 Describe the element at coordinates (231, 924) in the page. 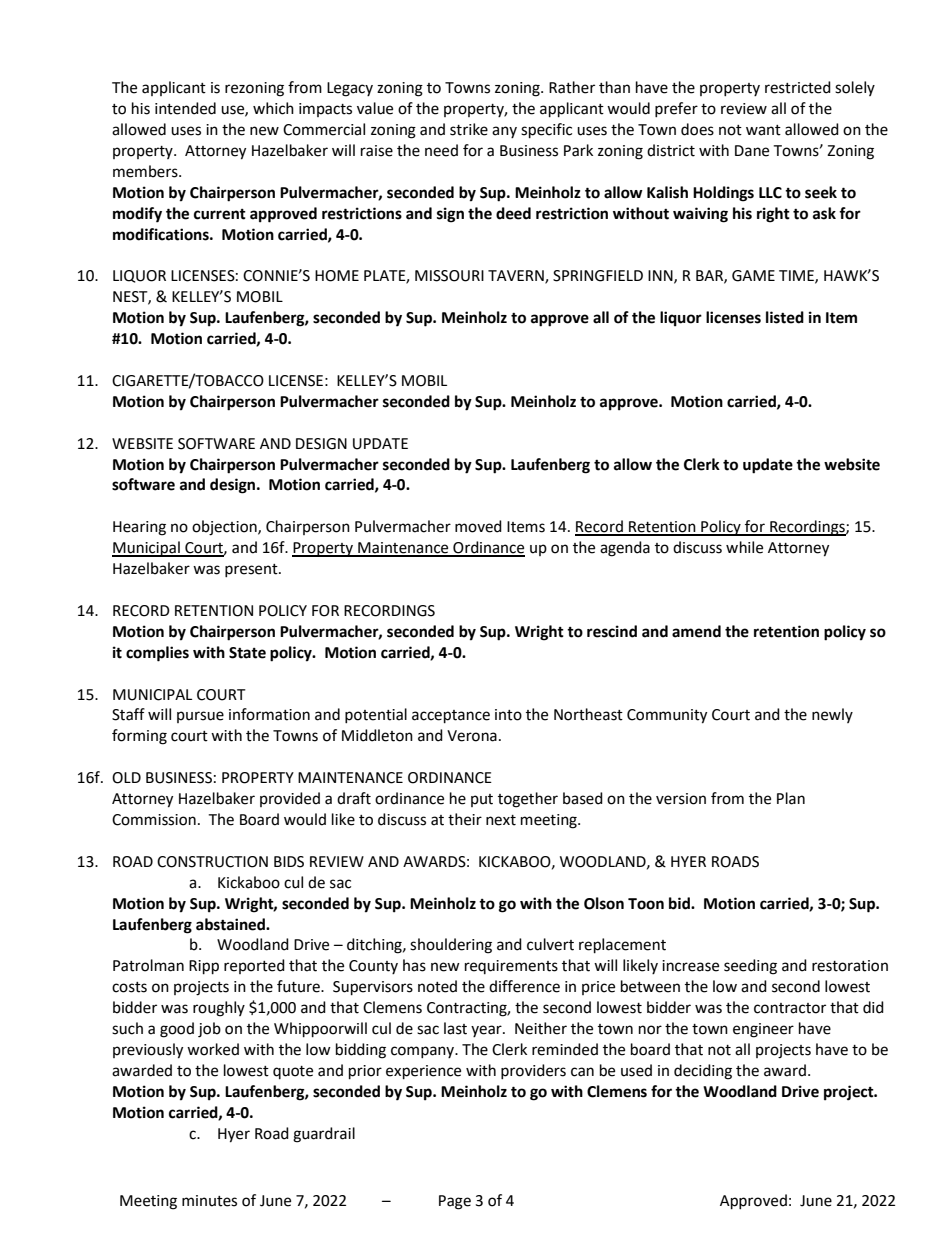

I see `abstained` at that location.
